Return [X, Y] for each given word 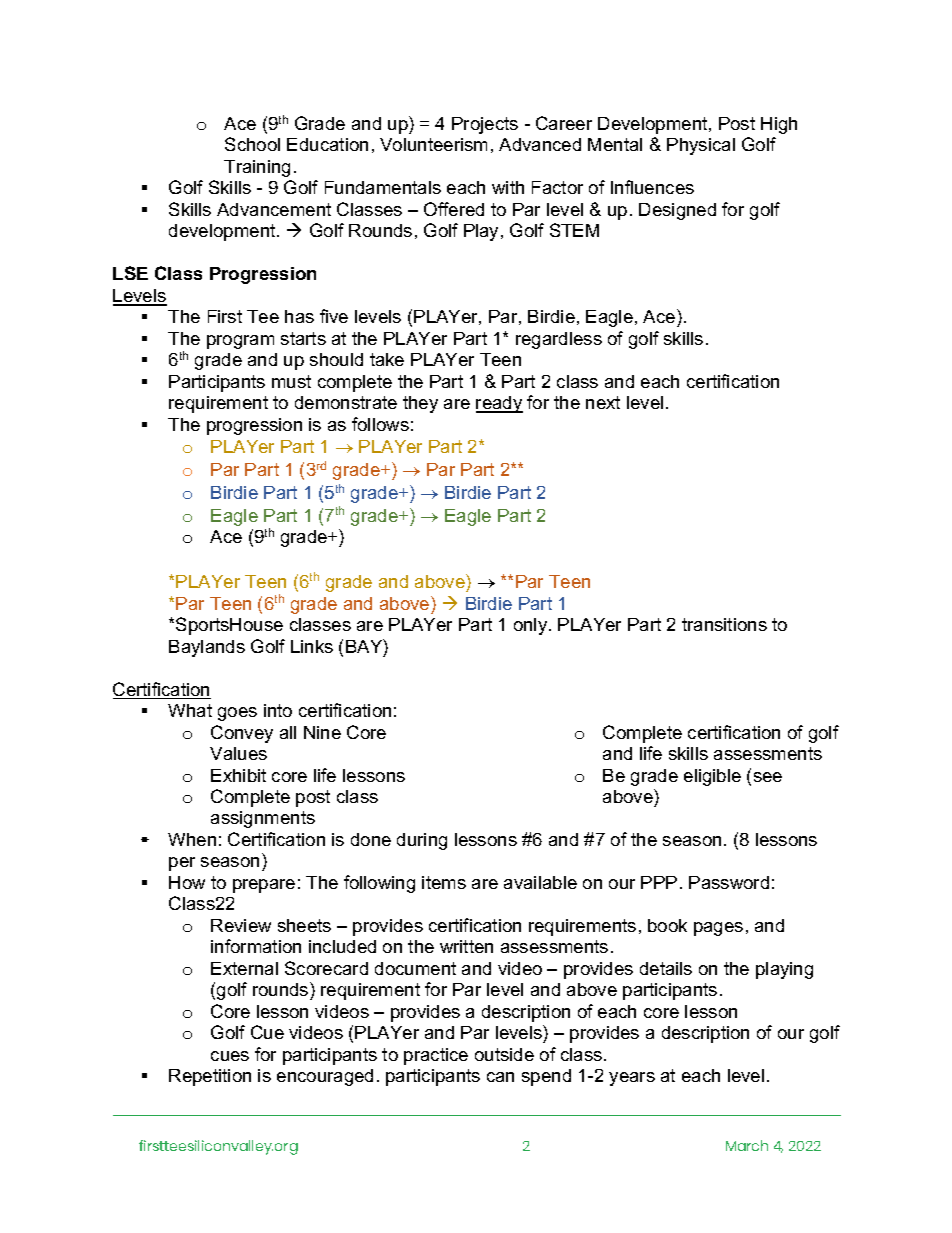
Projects [485, 125]
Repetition [210, 1077]
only [532, 626]
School [252, 144]
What [190, 710]
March [747, 1145]
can [500, 1077]
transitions [724, 624]
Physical [701, 146]
